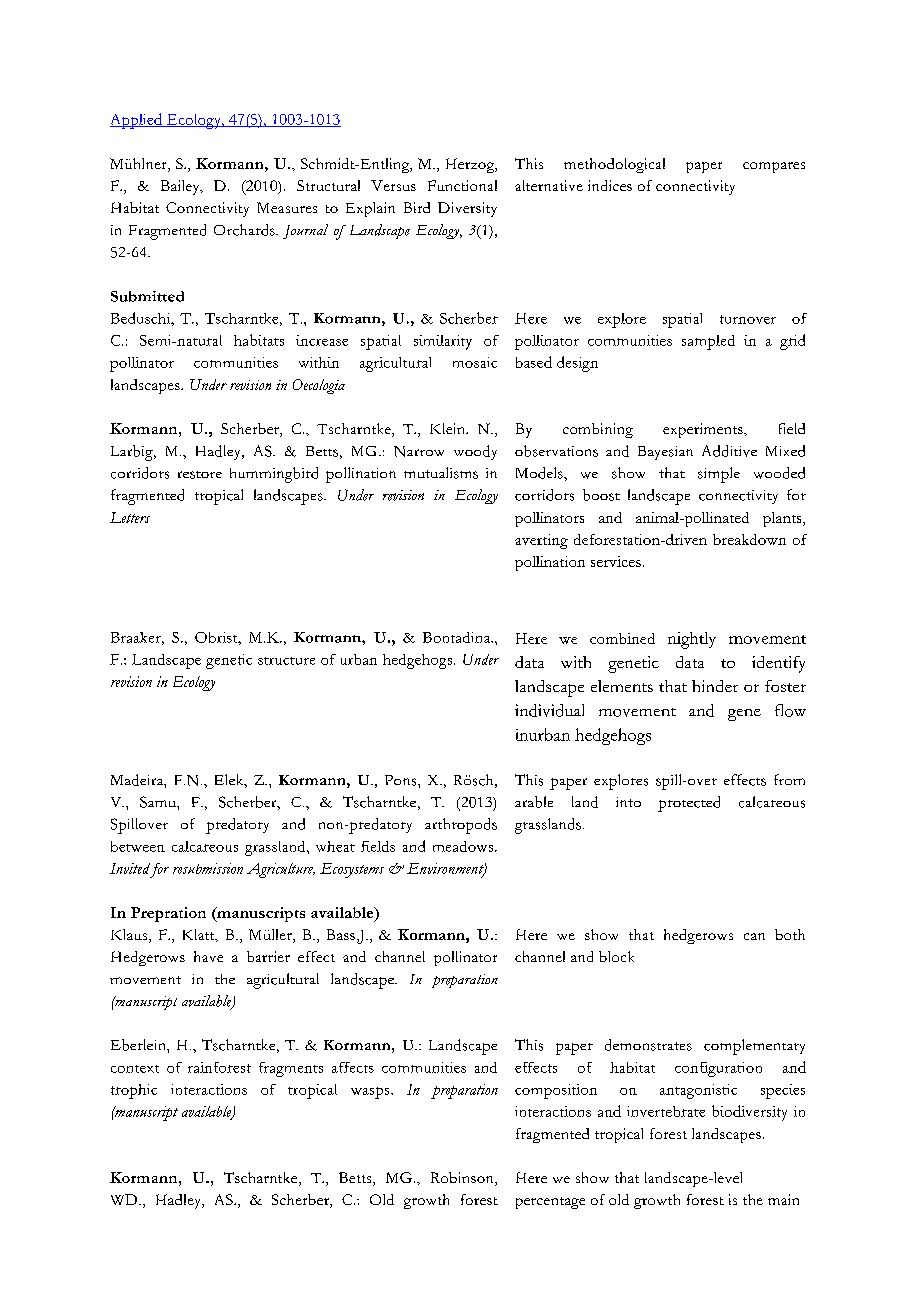 The image size is (924, 1308). What do you see at coordinates (130, 517) in the screenshot?
I see `Letters` at bounding box center [130, 517].
